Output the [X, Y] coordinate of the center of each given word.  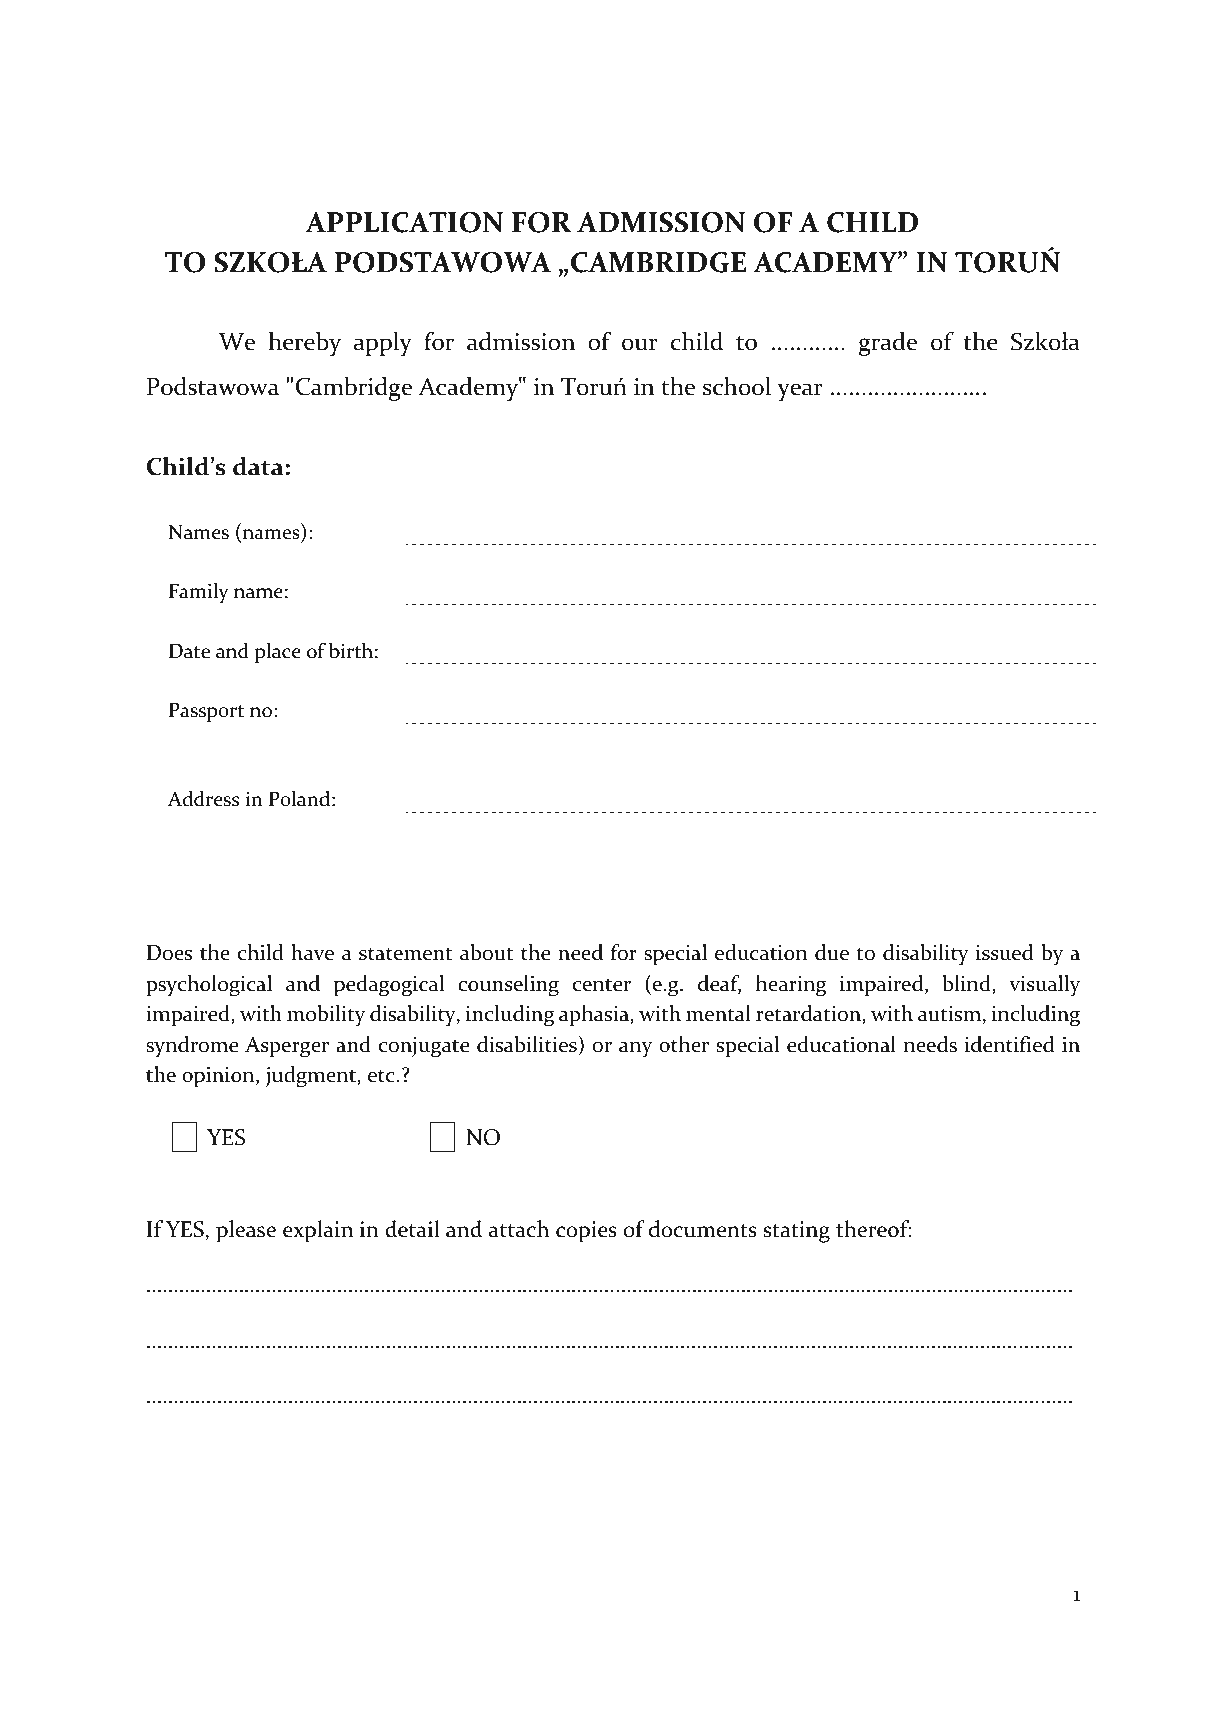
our [639, 344]
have [312, 952]
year [800, 392]
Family [199, 593]
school [737, 386]
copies [586, 1232]
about [486, 952]
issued [1004, 952]
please [246, 1231]
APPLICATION [404, 222]
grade [888, 344]
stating [796, 1232]
